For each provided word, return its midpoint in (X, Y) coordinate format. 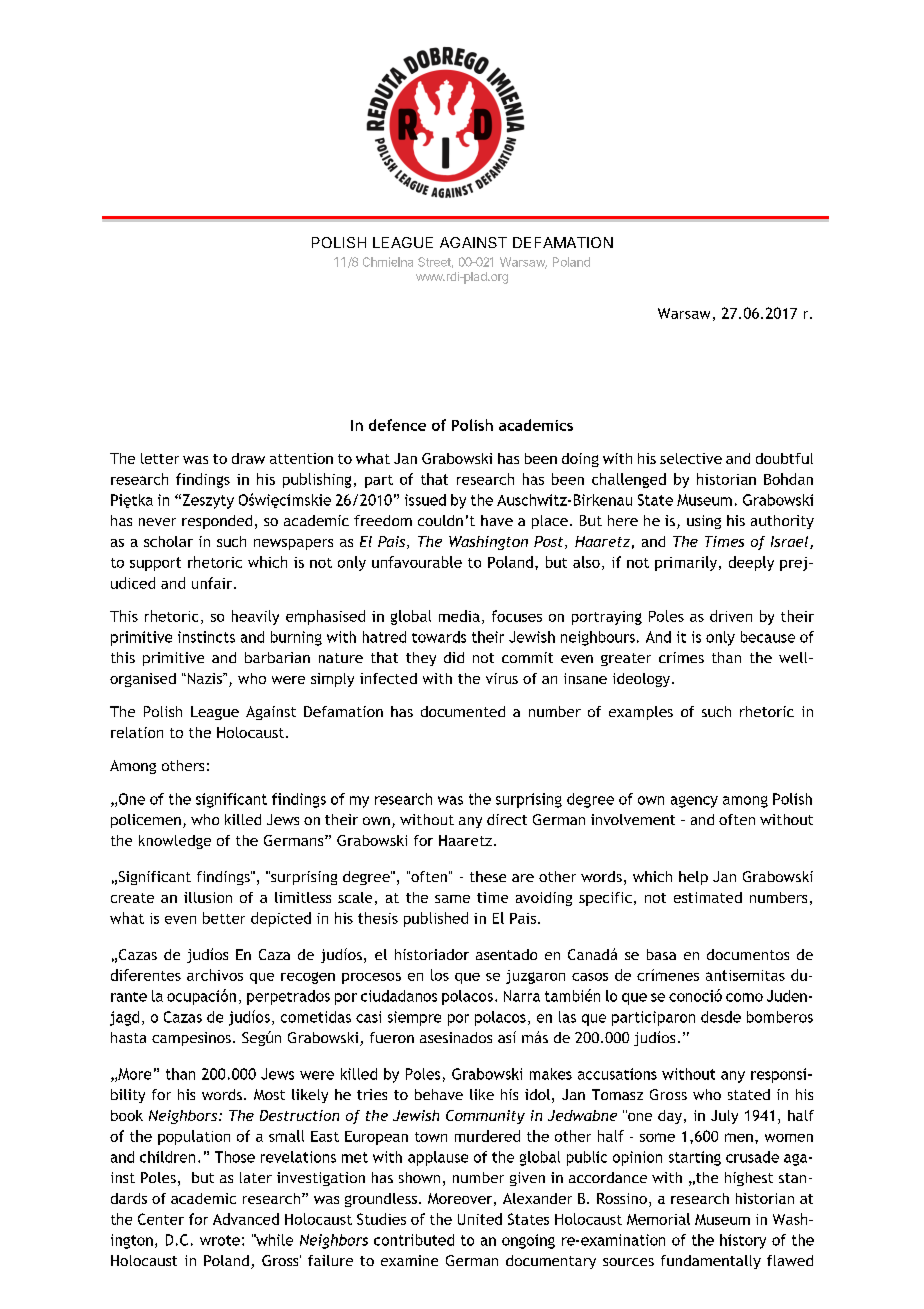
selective (691, 458)
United (480, 1219)
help (693, 878)
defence (397, 425)
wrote (220, 1240)
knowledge (175, 842)
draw (248, 458)
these (488, 876)
